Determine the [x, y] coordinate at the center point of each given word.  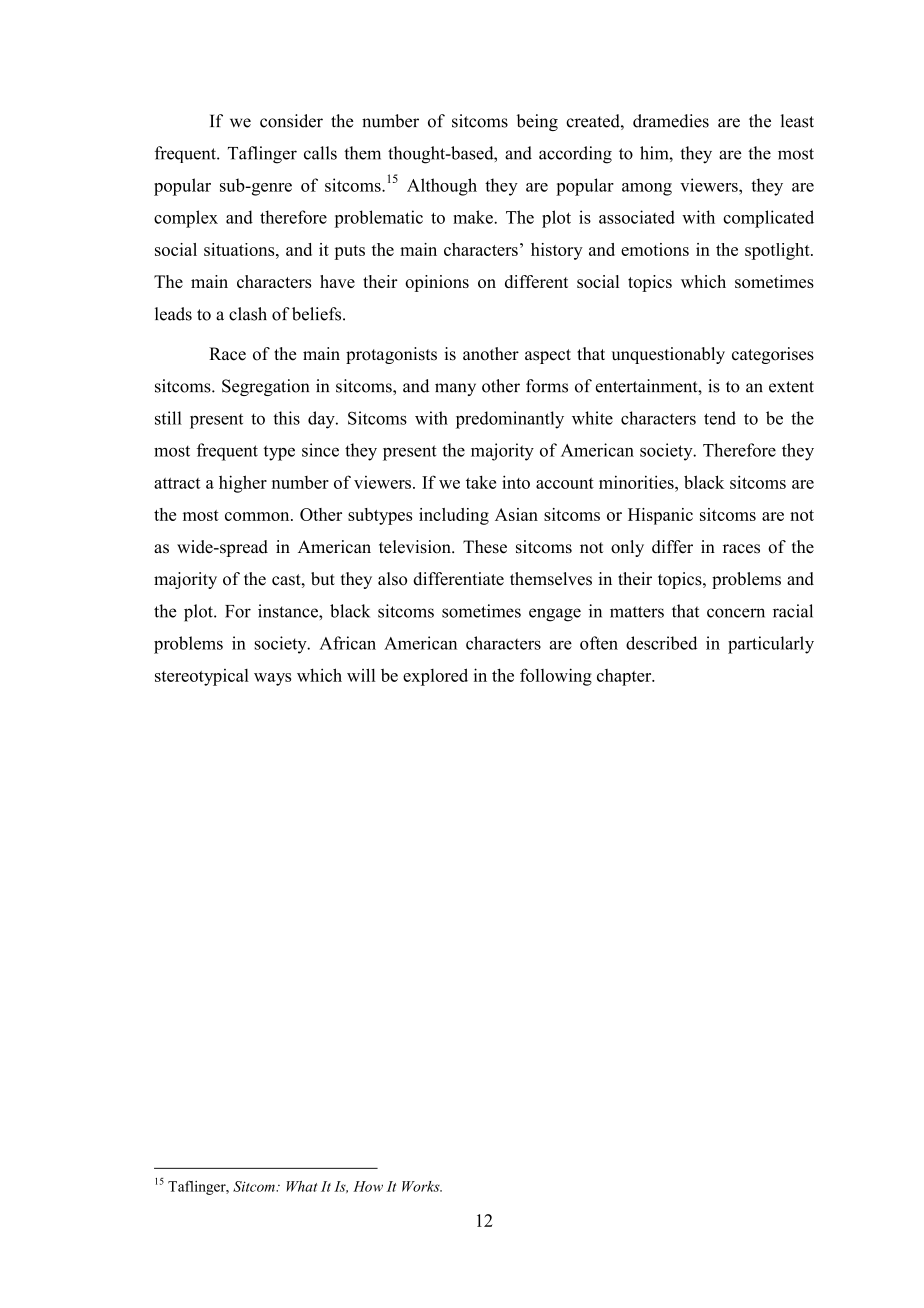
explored [435, 677]
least [797, 121]
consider [291, 121]
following [556, 677]
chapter [625, 677]
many [455, 389]
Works [422, 1186]
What [302, 1186]
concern [736, 613]
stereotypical [202, 677]
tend [720, 418]
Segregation [265, 387]
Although [442, 187]
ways [272, 679]
